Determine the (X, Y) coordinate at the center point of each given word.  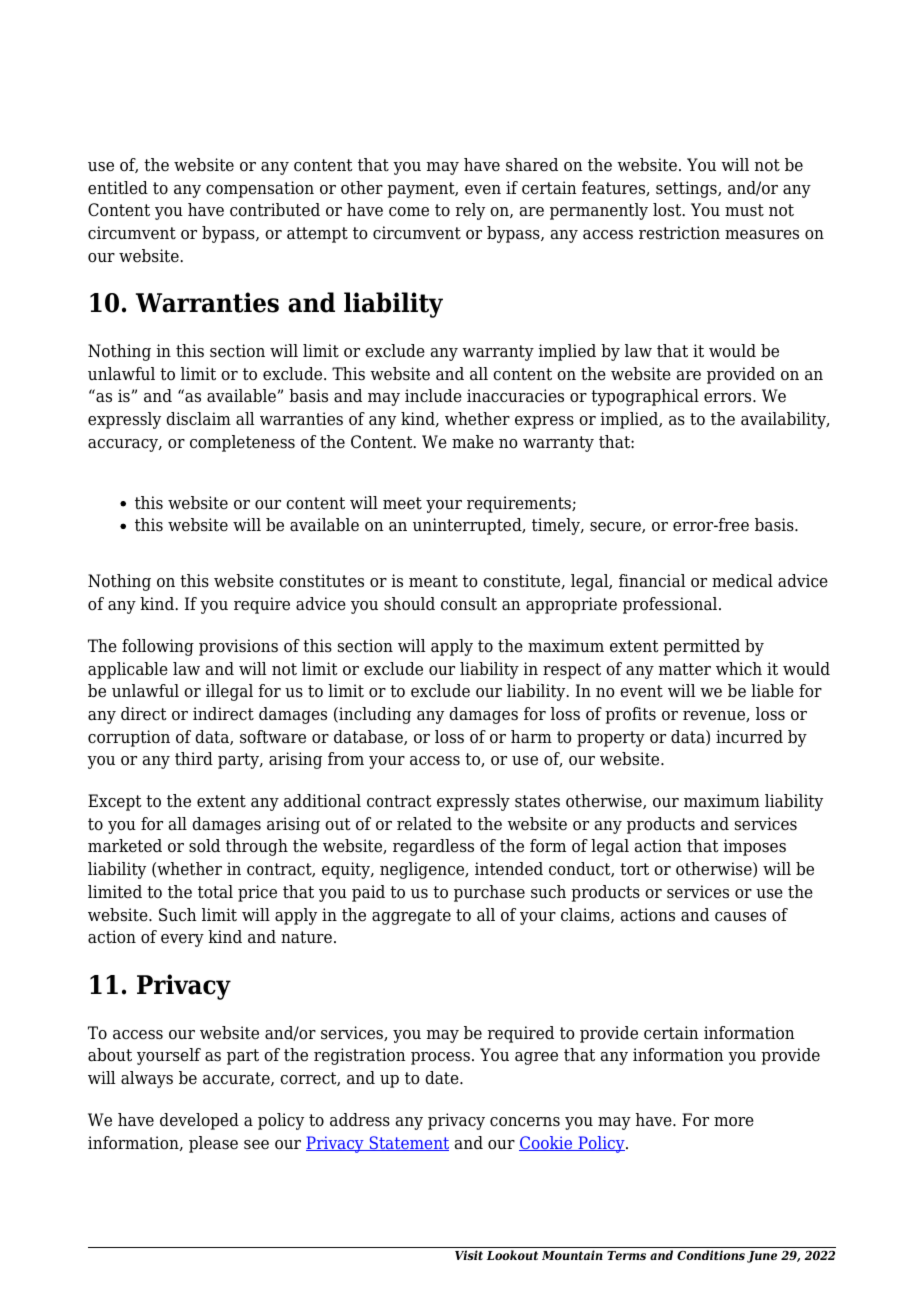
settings (687, 189)
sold (204, 846)
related (424, 824)
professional (671, 605)
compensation (260, 189)
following (158, 647)
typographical (645, 397)
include (433, 396)
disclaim (198, 419)
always (147, 1079)
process (440, 1058)
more (734, 1122)
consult (469, 604)
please (213, 1144)
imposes (755, 847)
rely (470, 211)
